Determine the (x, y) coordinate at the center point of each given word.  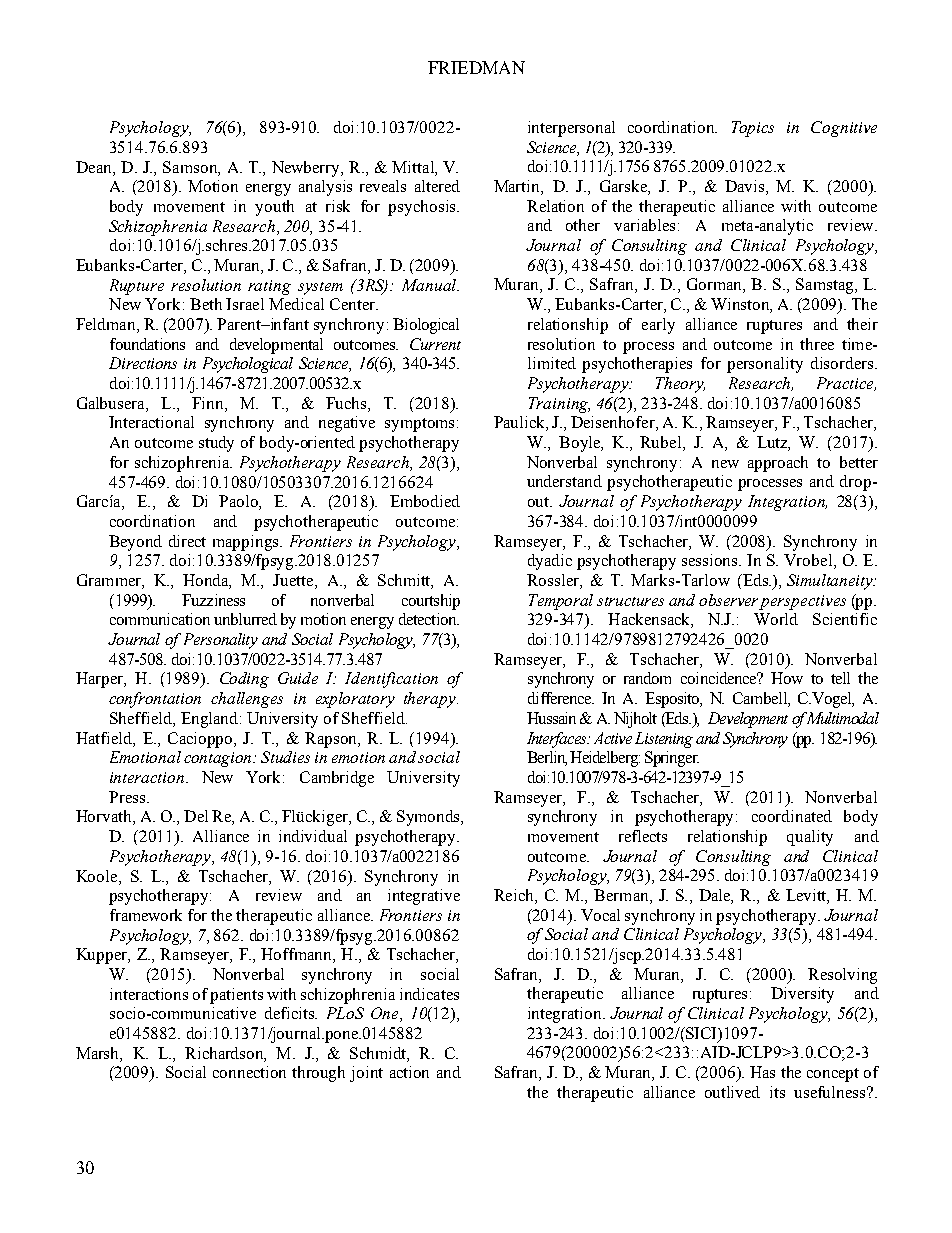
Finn (209, 404)
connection (249, 1072)
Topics (753, 129)
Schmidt (379, 1054)
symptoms (419, 425)
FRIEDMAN (476, 67)
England (209, 720)
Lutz (773, 443)
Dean (95, 167)
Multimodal (841, 718)
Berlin (547, 758)
